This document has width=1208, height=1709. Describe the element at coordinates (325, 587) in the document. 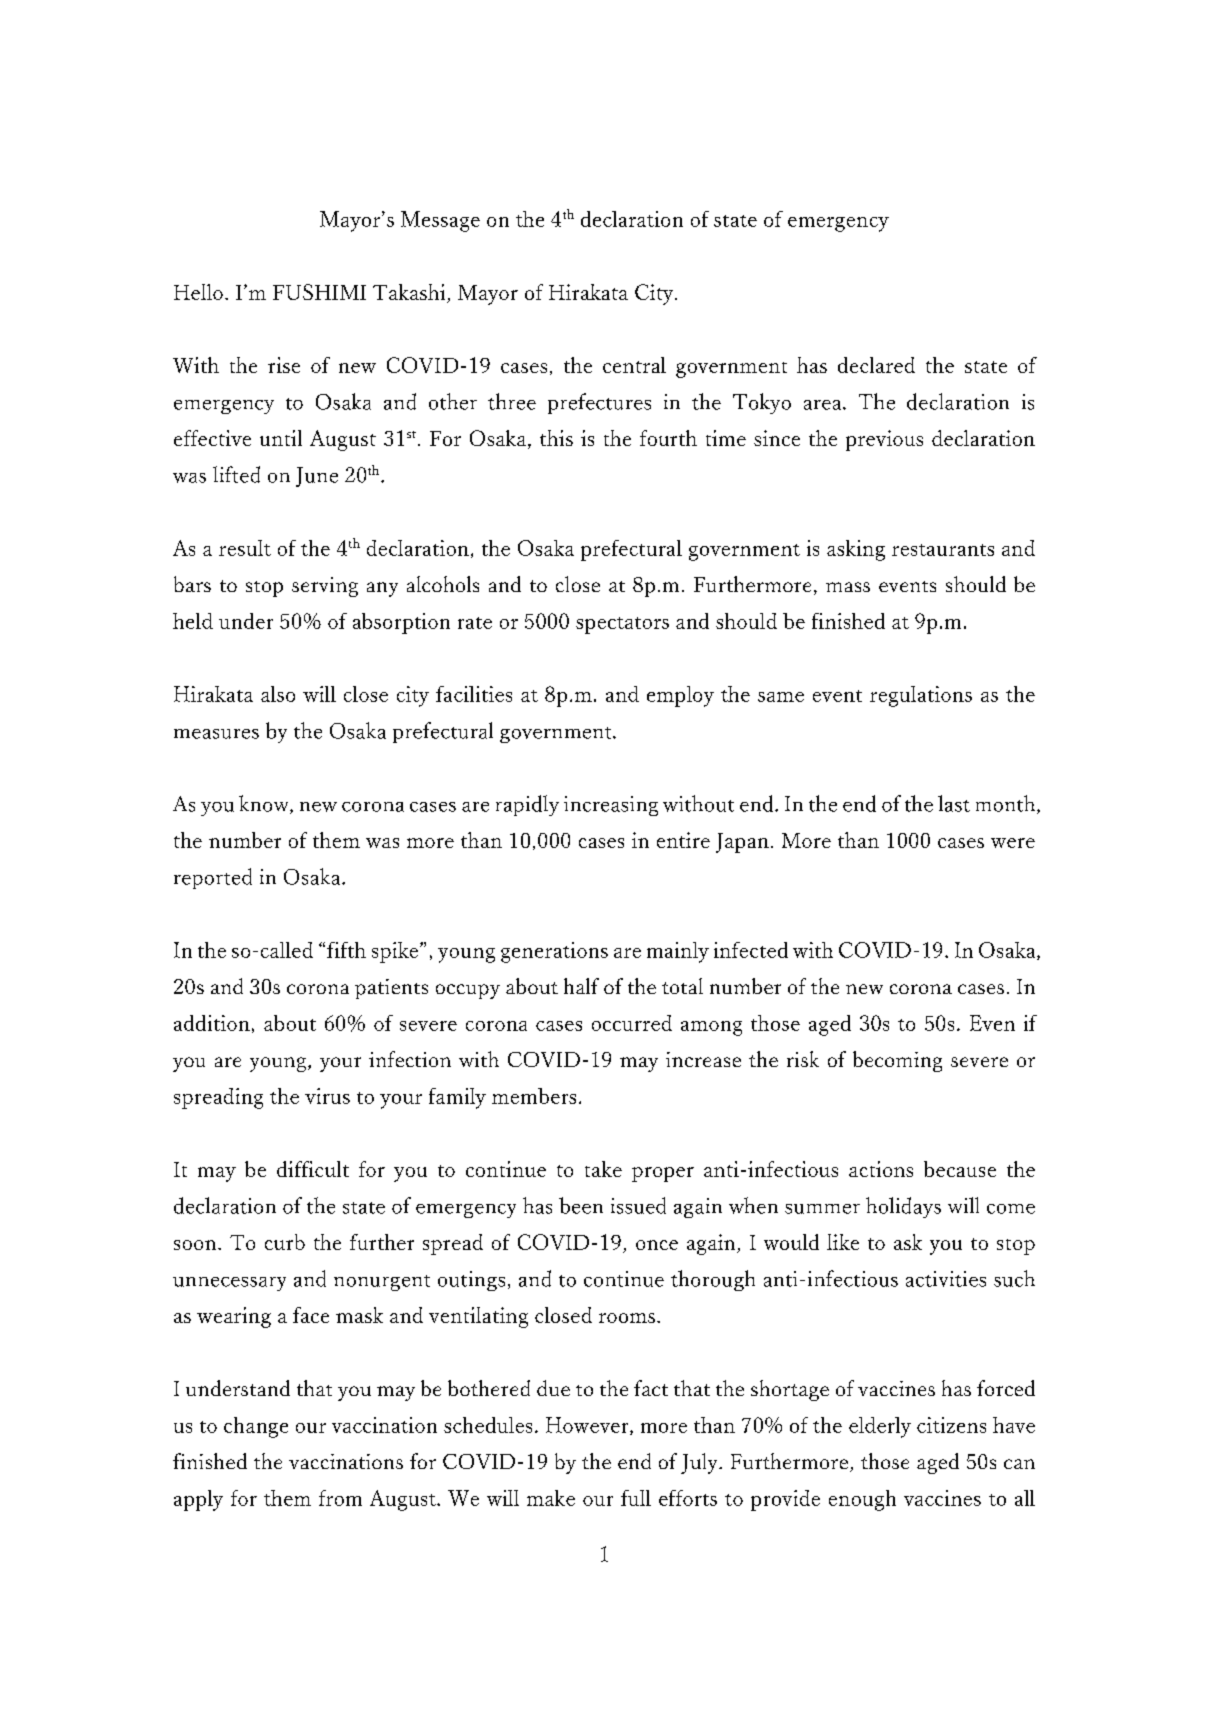

I see `serving` at that location.
